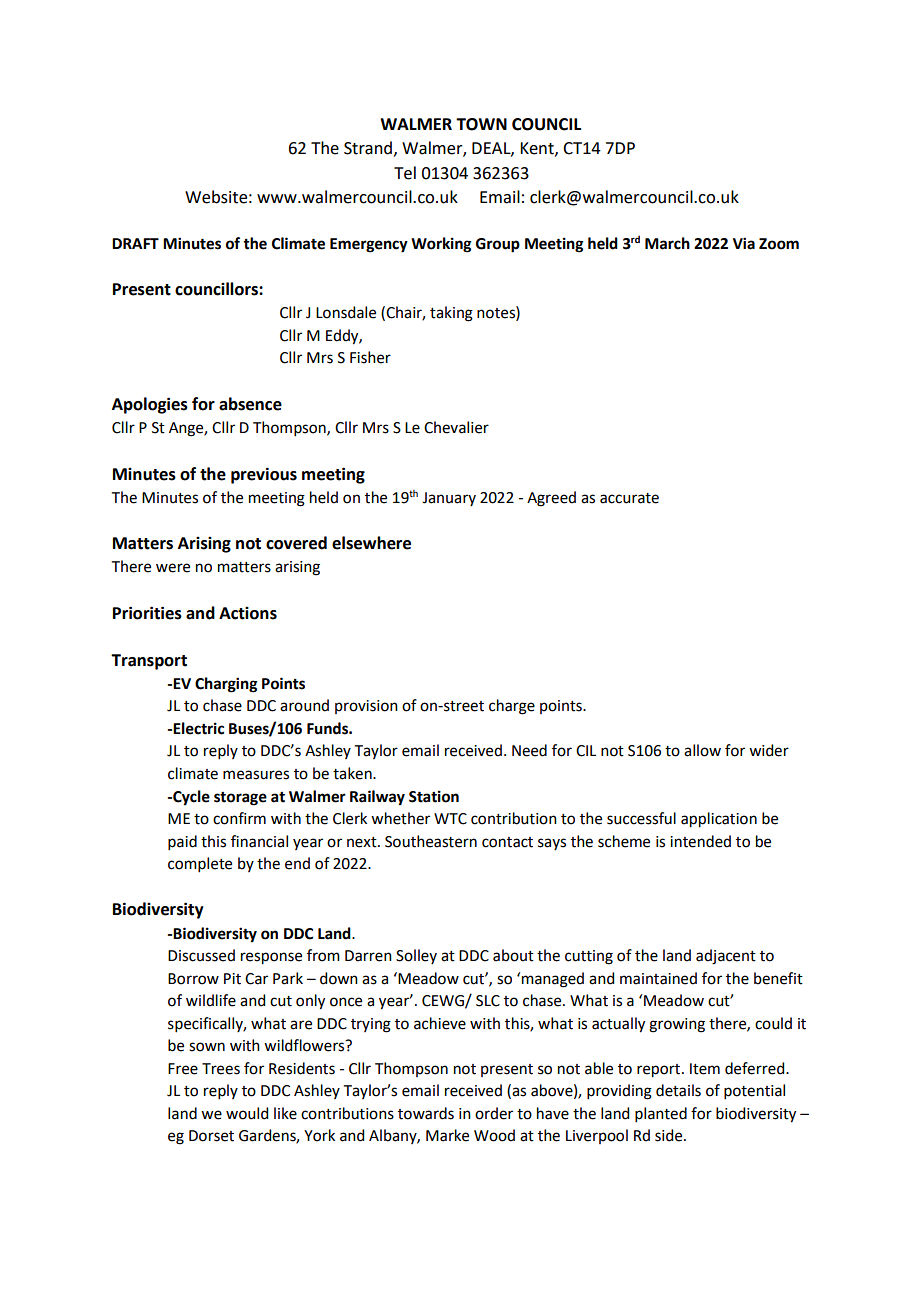 This screenshot has width=924, height=1308. What do you see at coordinates (629, 498) in the screenshot?
I see `accurate` at bounding box center [629, 498].
